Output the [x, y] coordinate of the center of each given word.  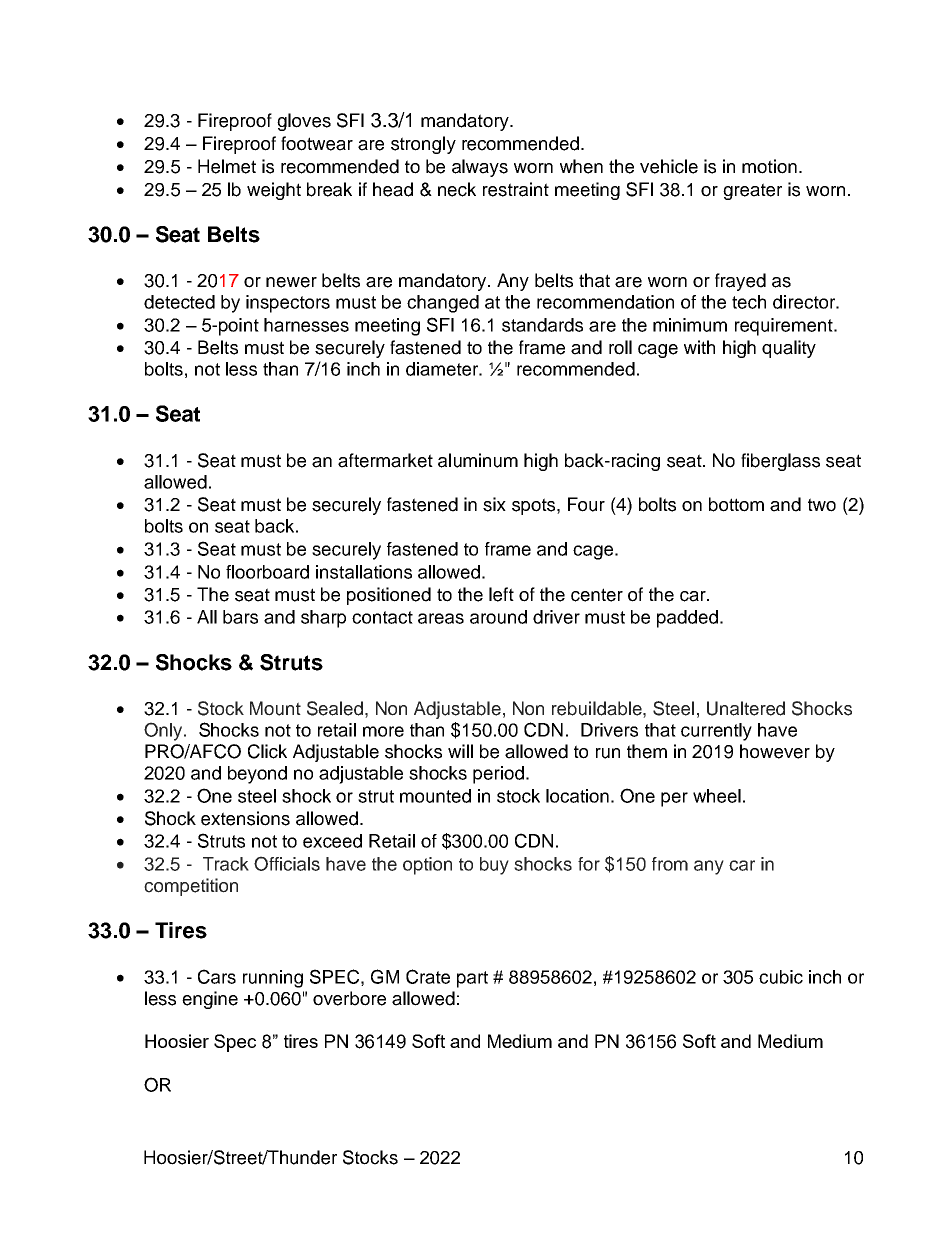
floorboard [267, 572]
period [498, 775]
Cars [217, 976]
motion [769, 166]
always [480, 168]
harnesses [306, 325]
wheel [717, 796]
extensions [245, 818]
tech [749, 302]
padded [687, 619]
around [498, 617]
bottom [736, 504]
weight [274, 191]
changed [443, 304]
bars [240, 617]
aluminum [478, 460]
